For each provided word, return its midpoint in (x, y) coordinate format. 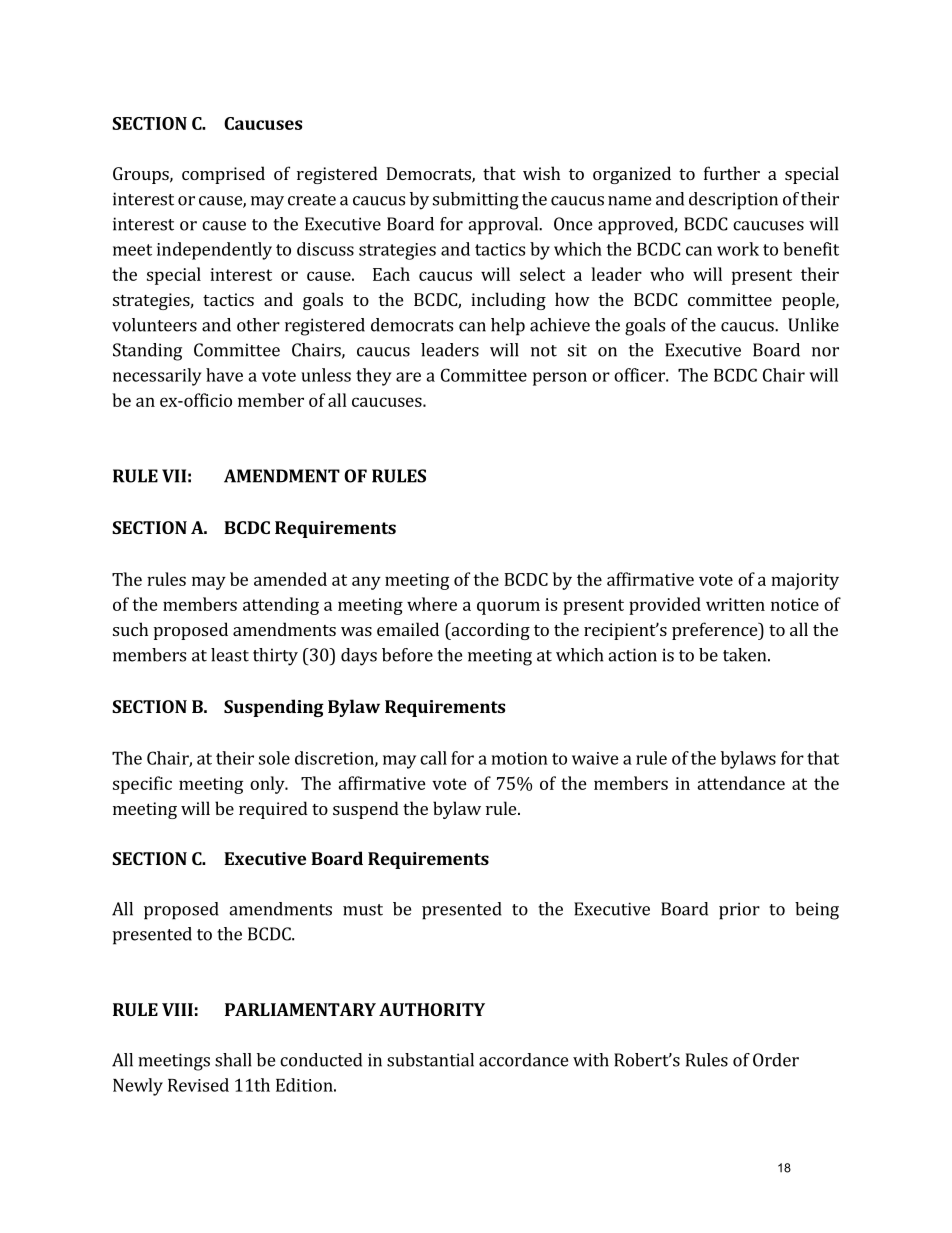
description (733, 201)
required (273, 810)
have (224, 375)
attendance (741, 783)
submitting (476, 201)
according (489, 631)
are (408, 377)
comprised (223, 175)
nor (825, 352)
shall (233, 1060)
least (230, 655)
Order (776, 1060)
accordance (523, 1060)
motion (520, 758)
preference (716, 631)
